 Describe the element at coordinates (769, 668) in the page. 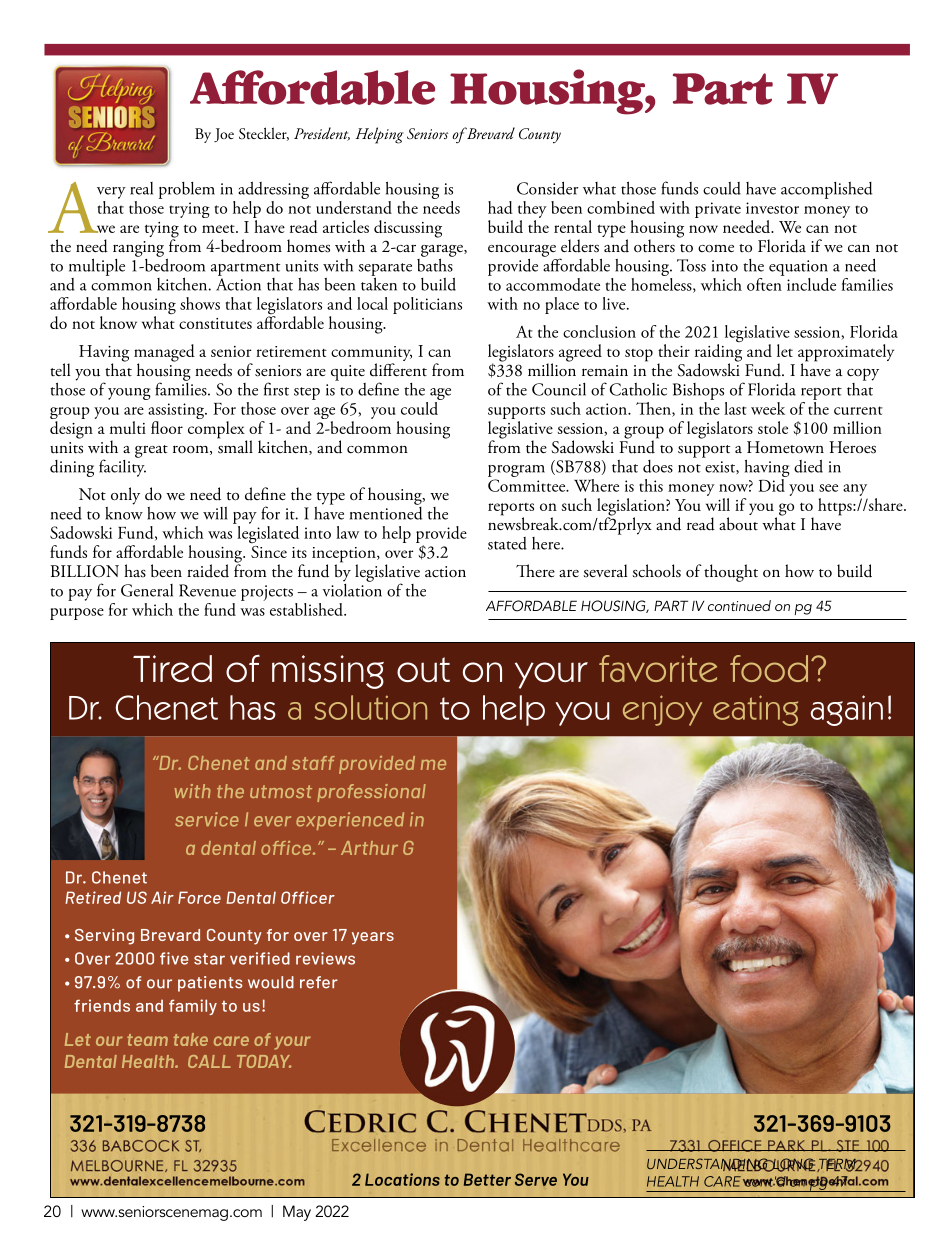

I see `food` at that location.
